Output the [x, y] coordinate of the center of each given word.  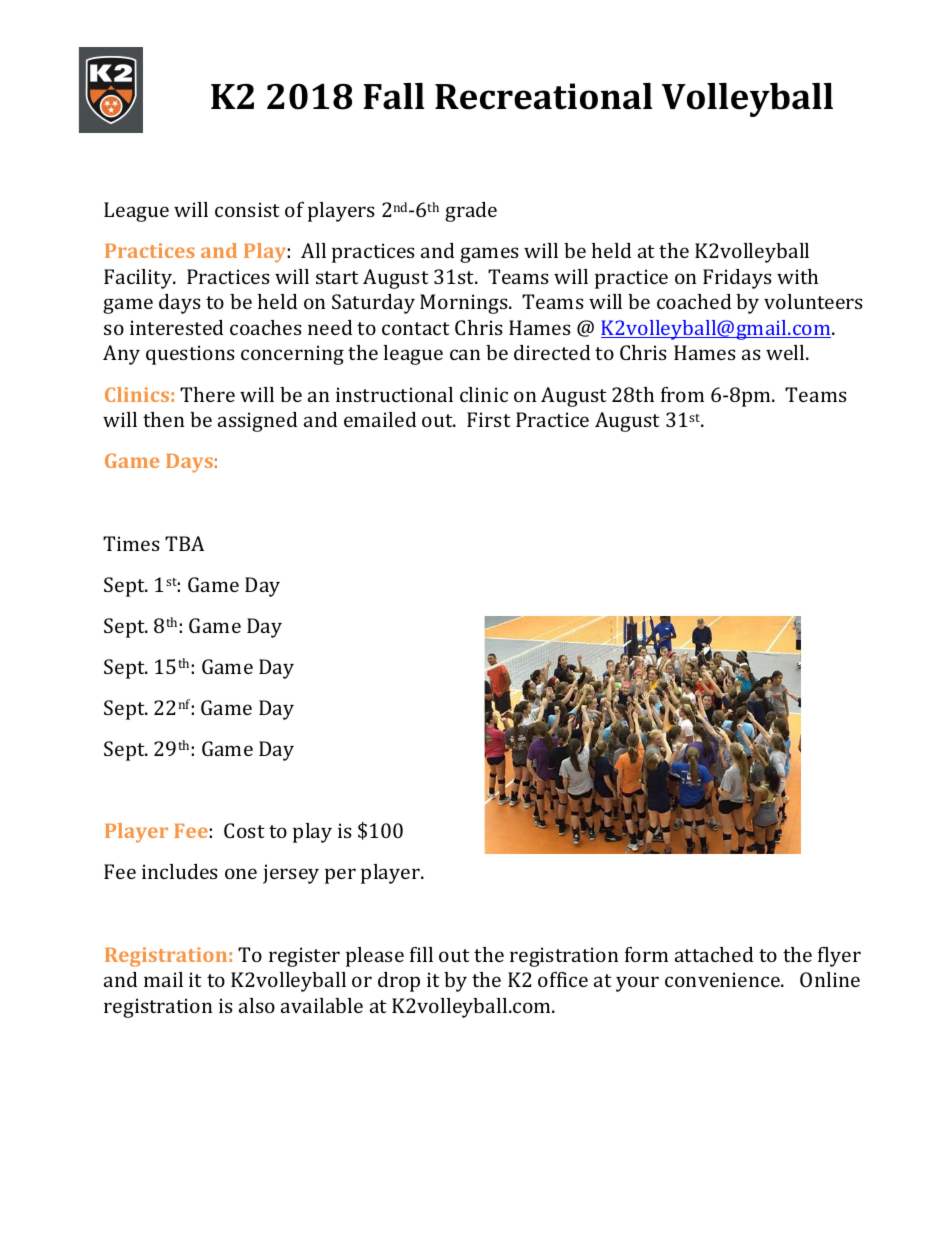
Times [131, 543]
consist [247, 209]
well [786, 352]
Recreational [544, 96]
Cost [244, 830]
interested [176, 327]
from [682, 394]
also [257, 1005]
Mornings [465, 304]
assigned [257, 422]
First [489, 419]
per [340, 876]
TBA [184, 543]
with [797, 276]
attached [714, 954]
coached [694, 301]
